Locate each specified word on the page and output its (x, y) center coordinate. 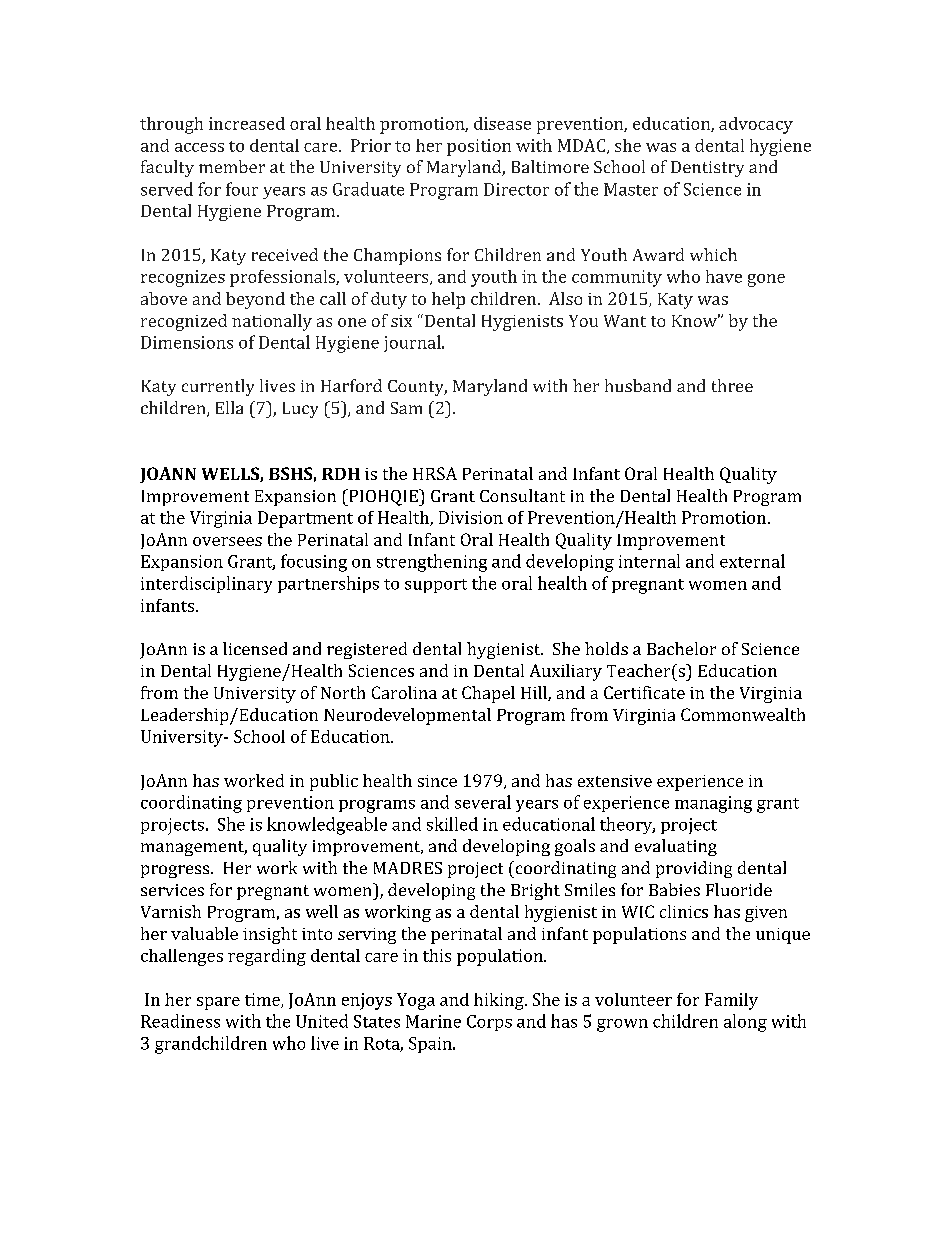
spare (218, 1003)
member (232, 166)
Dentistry (707, 169)
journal (413, 343)
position (479, 147)
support (436, 586)
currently (218, 387)
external (752, 561)
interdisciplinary (206, 584)
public (334, 782)
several (483, 802)
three (732, 385)
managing (713, 804)
